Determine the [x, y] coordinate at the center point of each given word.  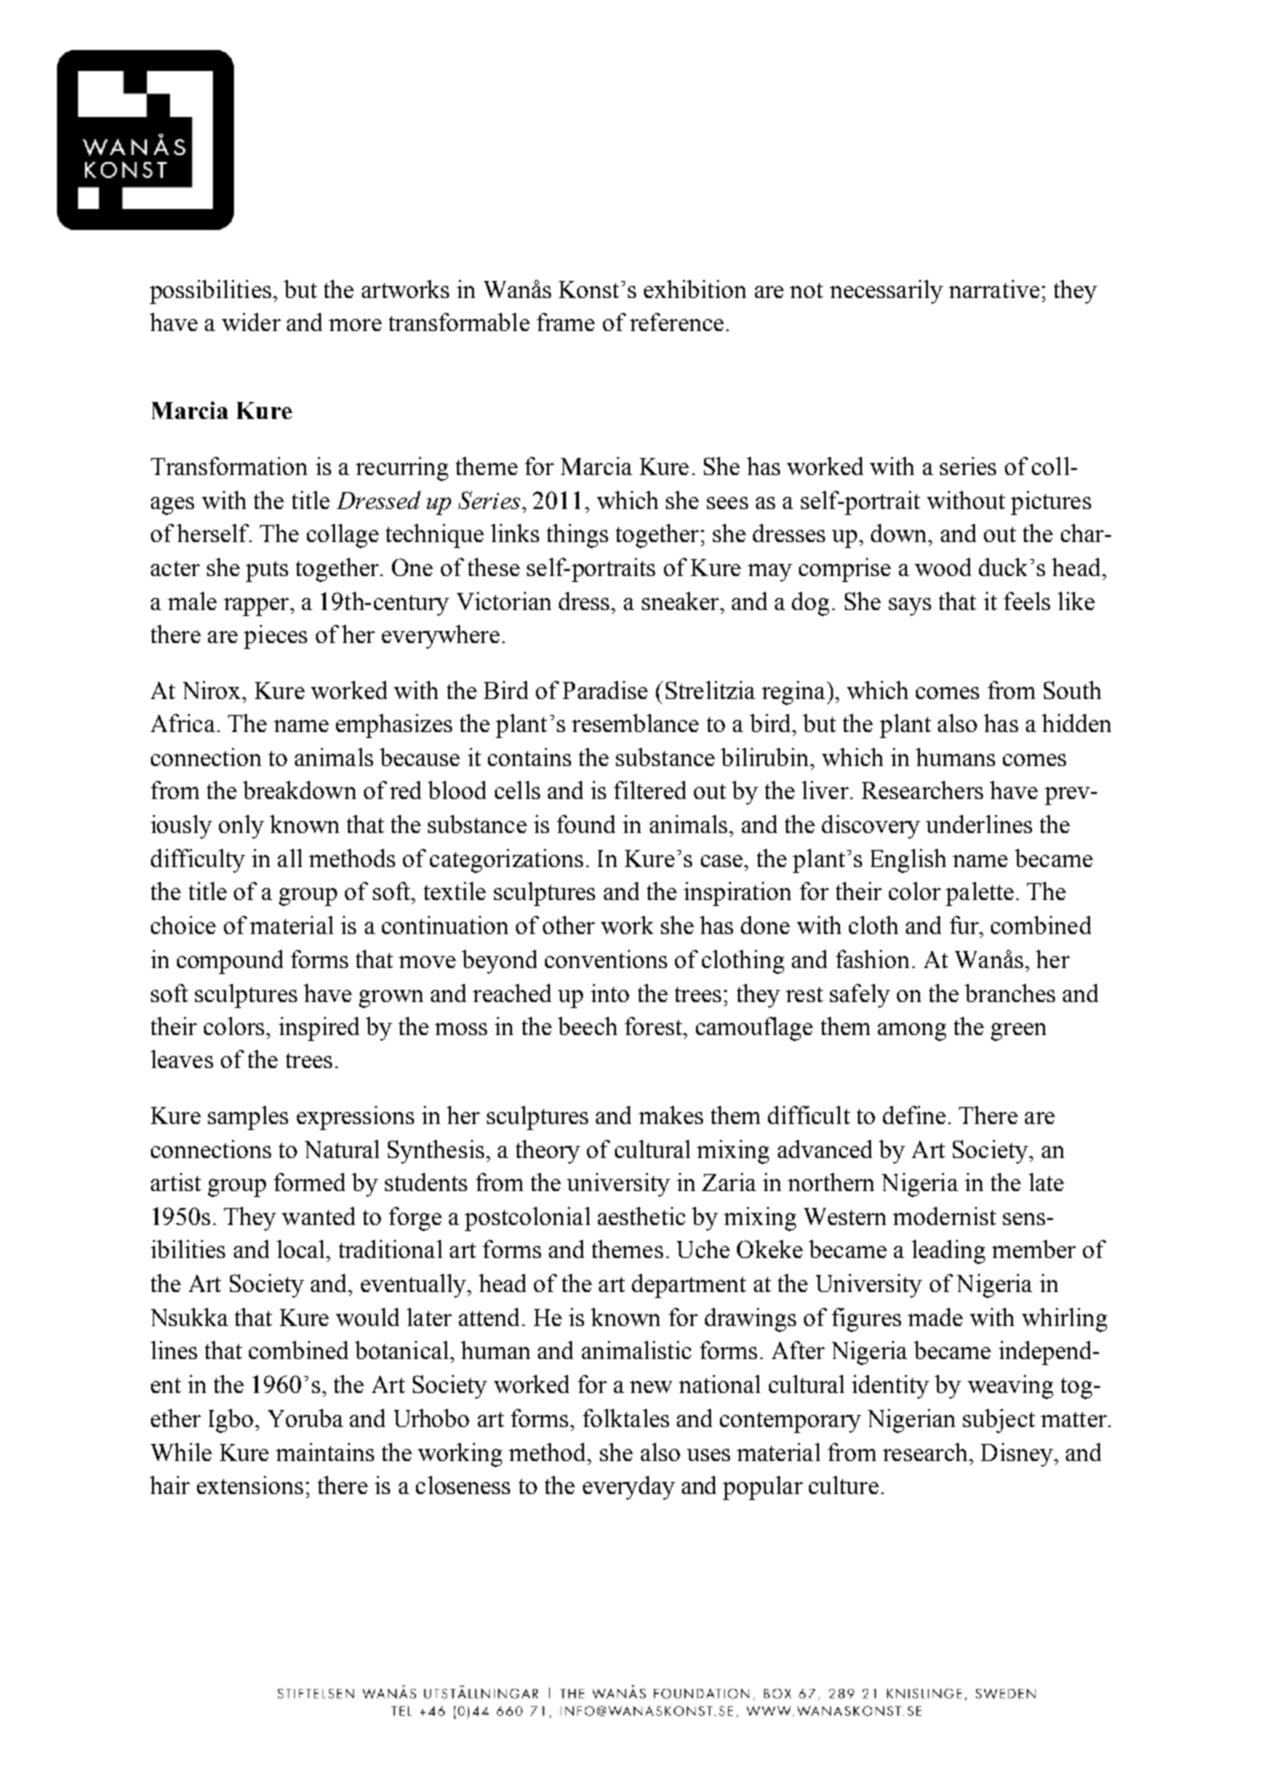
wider [251, 322]
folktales [626, 1418]
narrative [994, 289]
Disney [1018, 1455]
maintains [325, 1452]
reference [677, 322]
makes [671, 1115]
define [914, 1115]
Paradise [605, 690]
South [1072, 690]
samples [248, 1118]
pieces [275, 637]
